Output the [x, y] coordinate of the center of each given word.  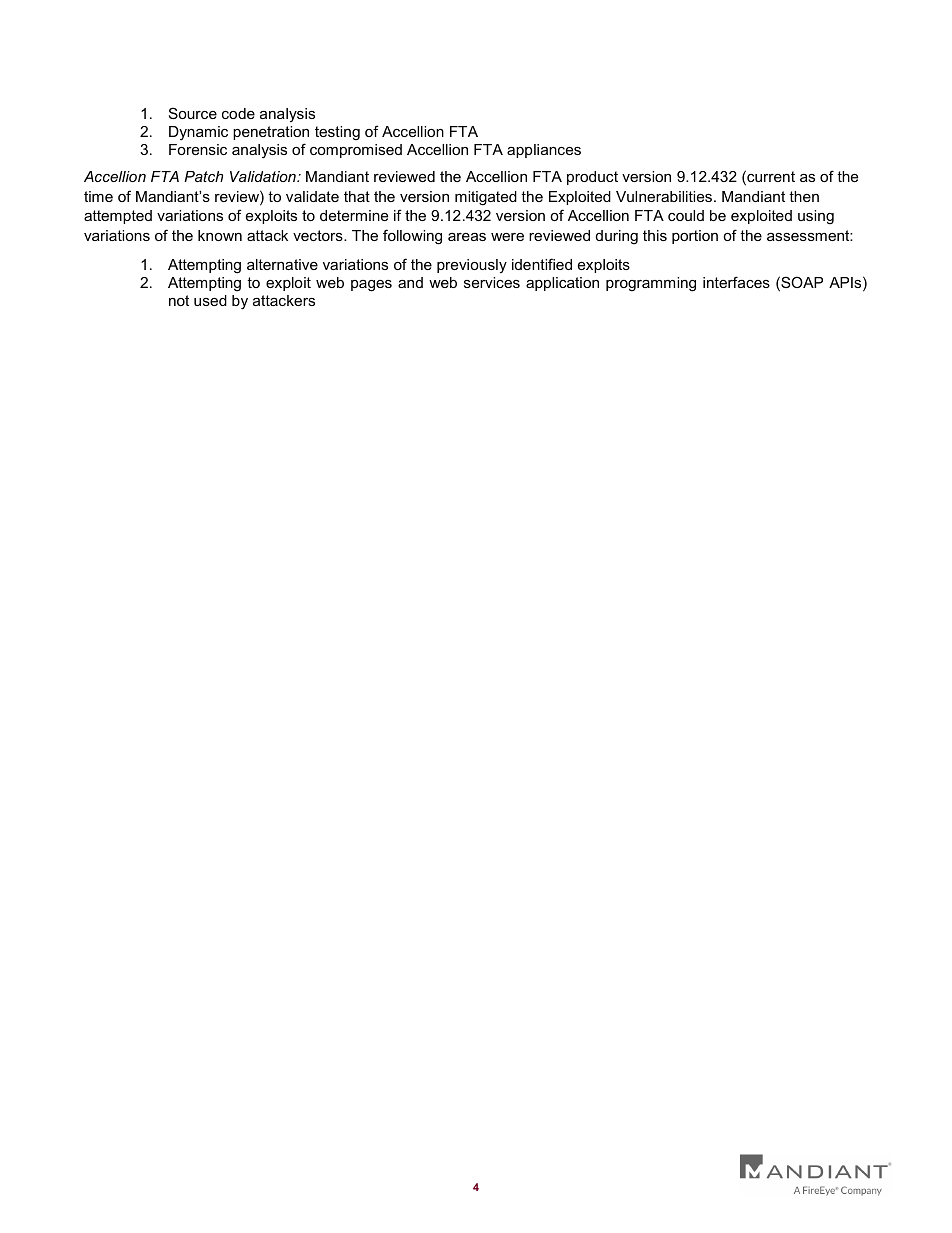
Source [193, 113]
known [220, 235]
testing [337, 133]
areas [467, 237]
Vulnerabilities [665, 196]
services [492, 282]
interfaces [736, 282]
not [179, 300]
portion [695, 237]
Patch [203, 176]
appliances [544, 151]
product [592, 178]
